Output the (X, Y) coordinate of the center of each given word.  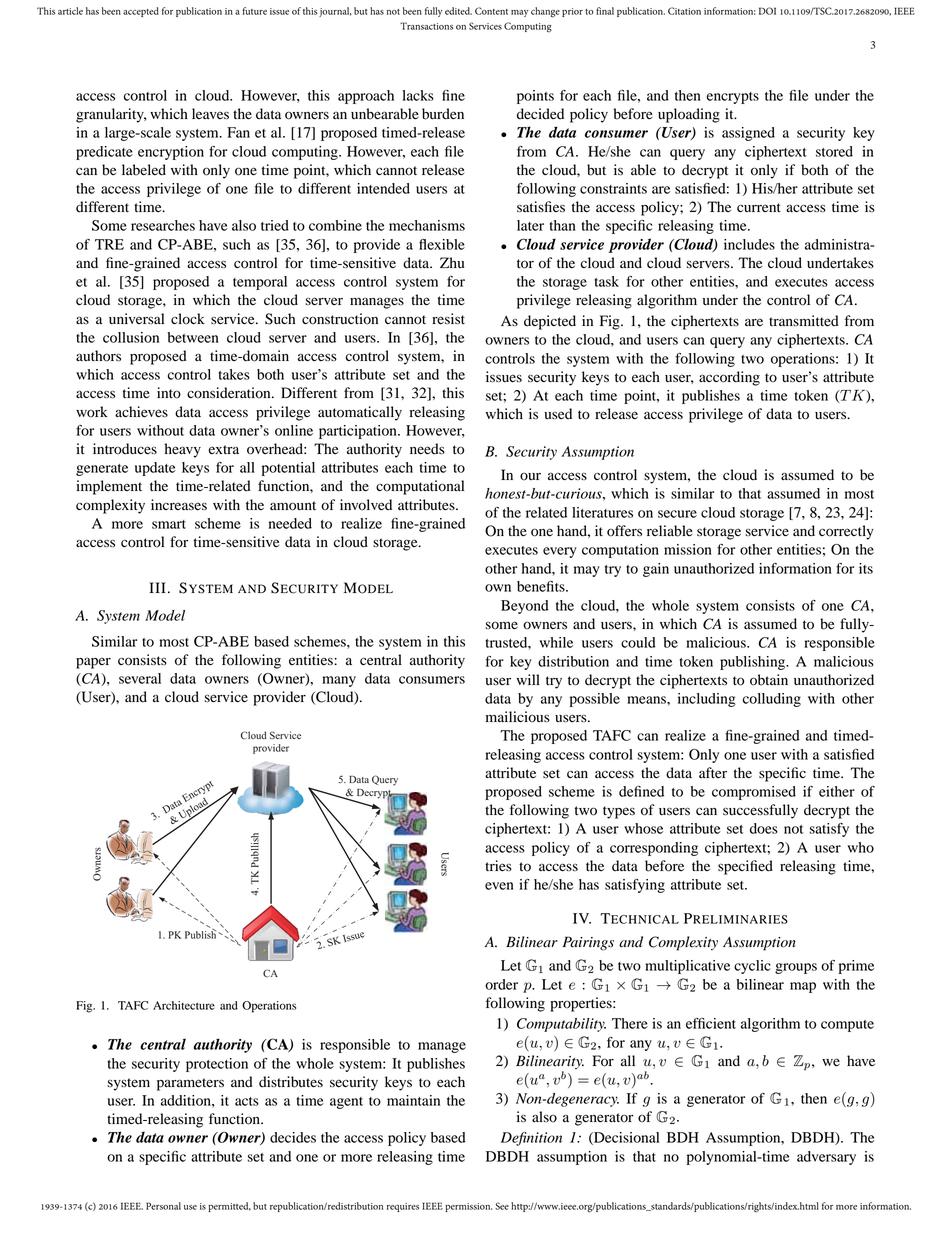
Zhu (452, 263)
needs (427, 449)
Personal (163, 1206)
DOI (767, 11)
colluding (772, 700)
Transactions (426, 26)
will (528, 679)
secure (677, 514)
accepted (141, 12)
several (140, 678)
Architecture (184, 1005)
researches (163, 225)
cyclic (752, 967)
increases (179, 505)
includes (749, 244)
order (501, 984)
